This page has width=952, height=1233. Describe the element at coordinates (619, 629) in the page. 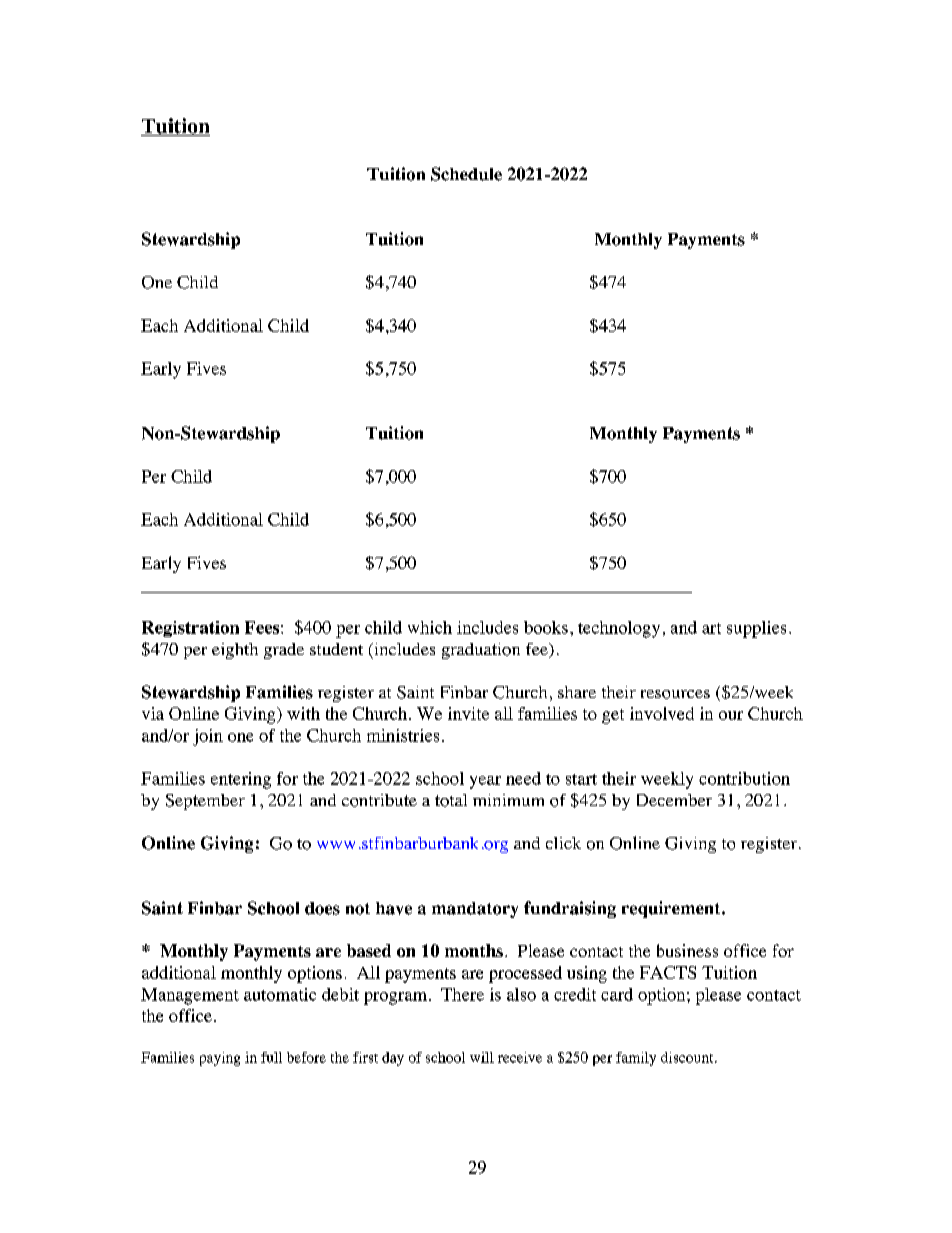

I see `technology` at that location.
